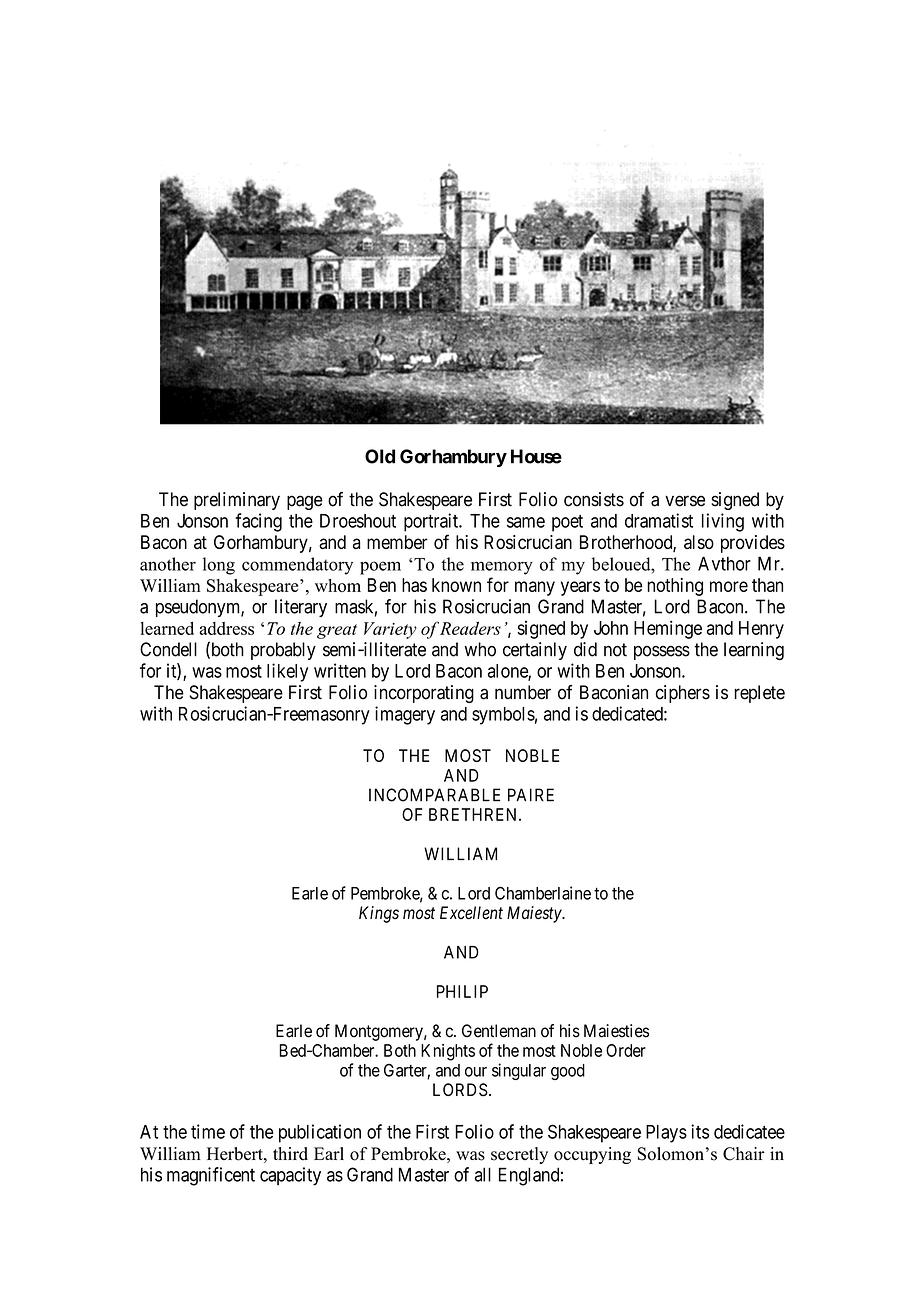 This screenshot has height=1308, width=924. What do you see at coordinates (626, 1050) in the screenshot?
I see `Order` at bounding box center [626, 1050].
